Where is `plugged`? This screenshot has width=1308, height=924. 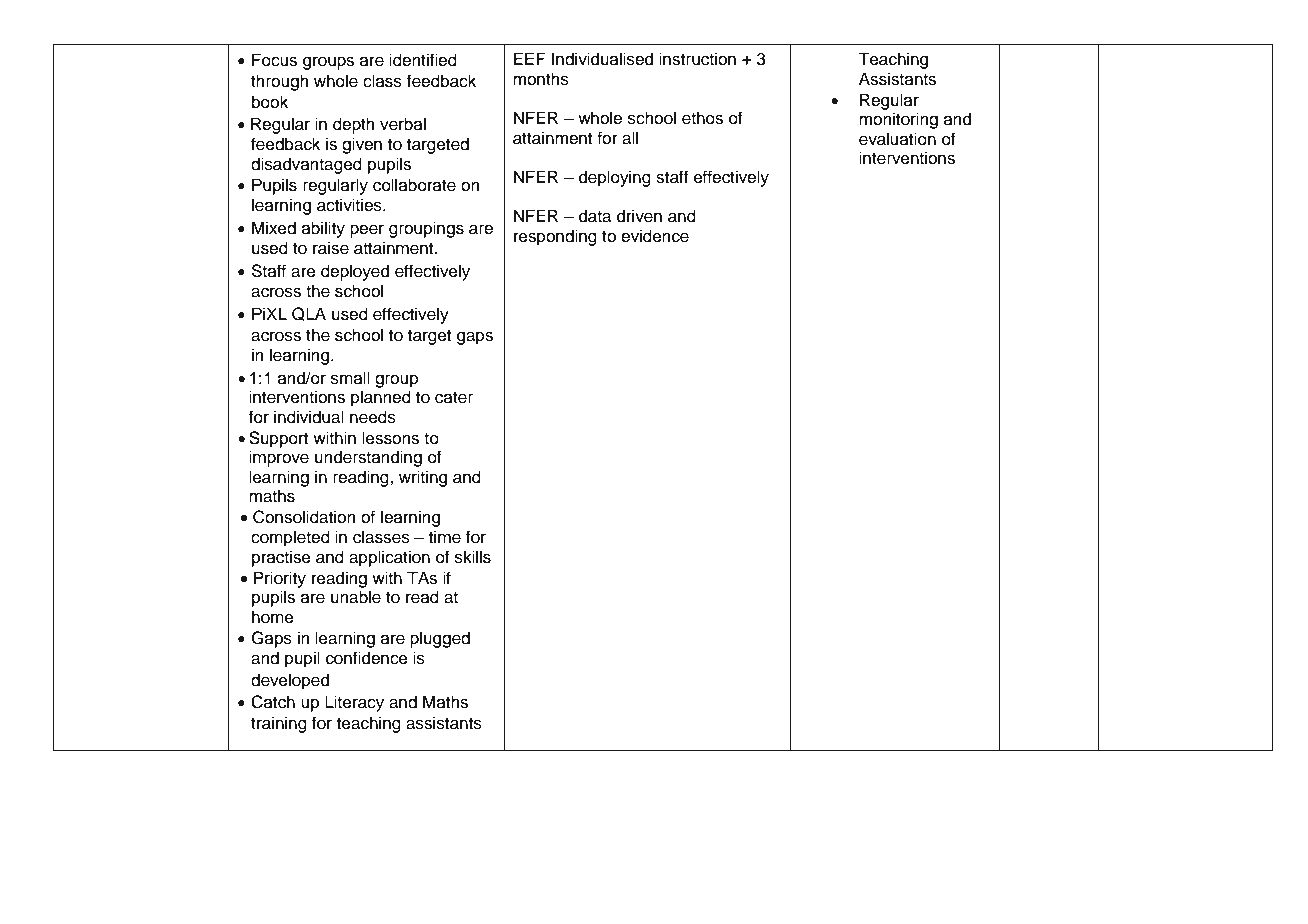
plugged is located at coordinates (440, 639).
